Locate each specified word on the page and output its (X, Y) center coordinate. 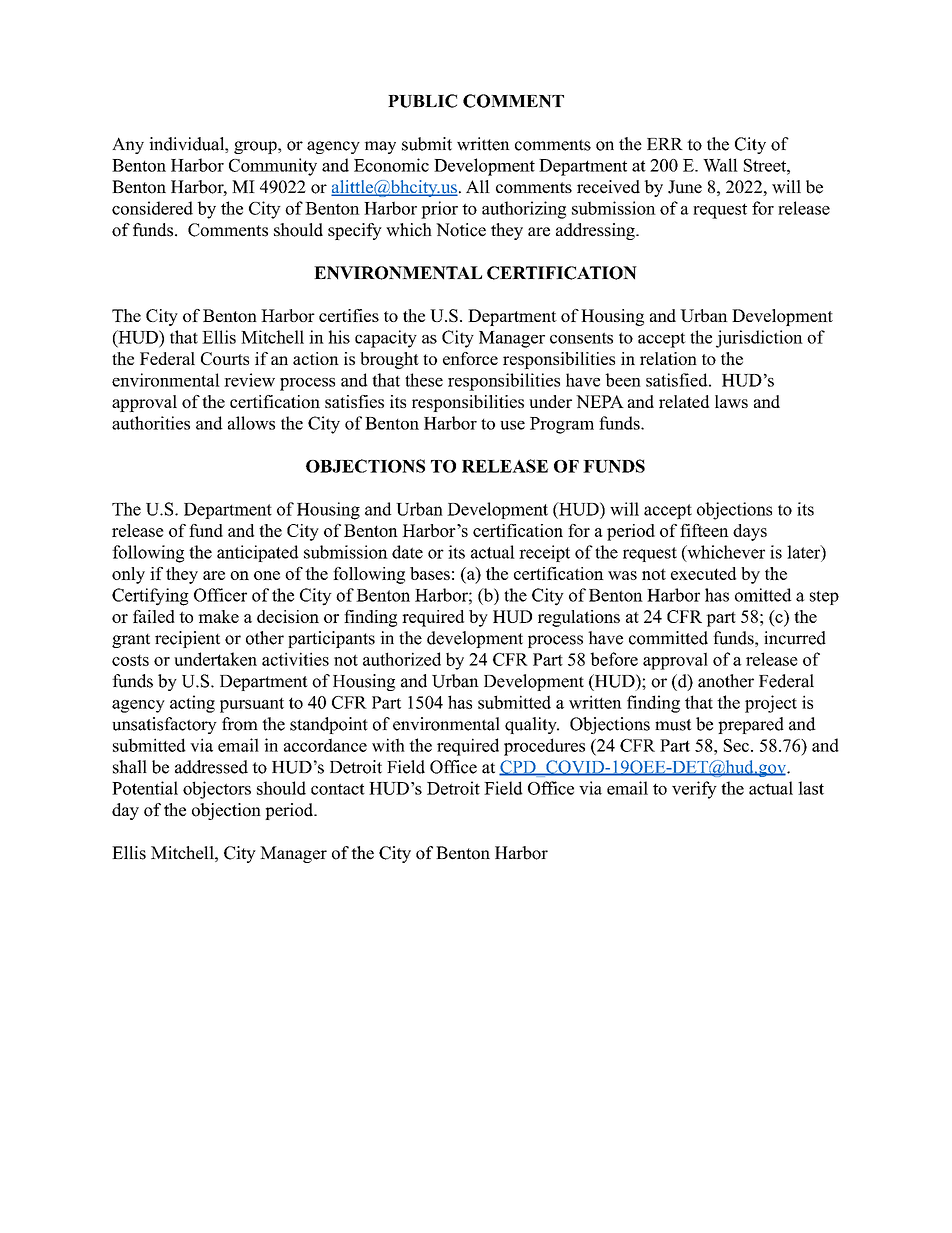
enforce (470, 358)
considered (152, 208)
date (407, 552)
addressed (211, 767)
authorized (402, 659)
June (685, 187)
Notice (461, 230)
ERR (665, 144)
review (249, 380)
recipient (187, 639)
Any (128, 145)
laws (731, 401)
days (750, 532)
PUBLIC (422, 101)
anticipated (257, 553)
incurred (795, 638)
